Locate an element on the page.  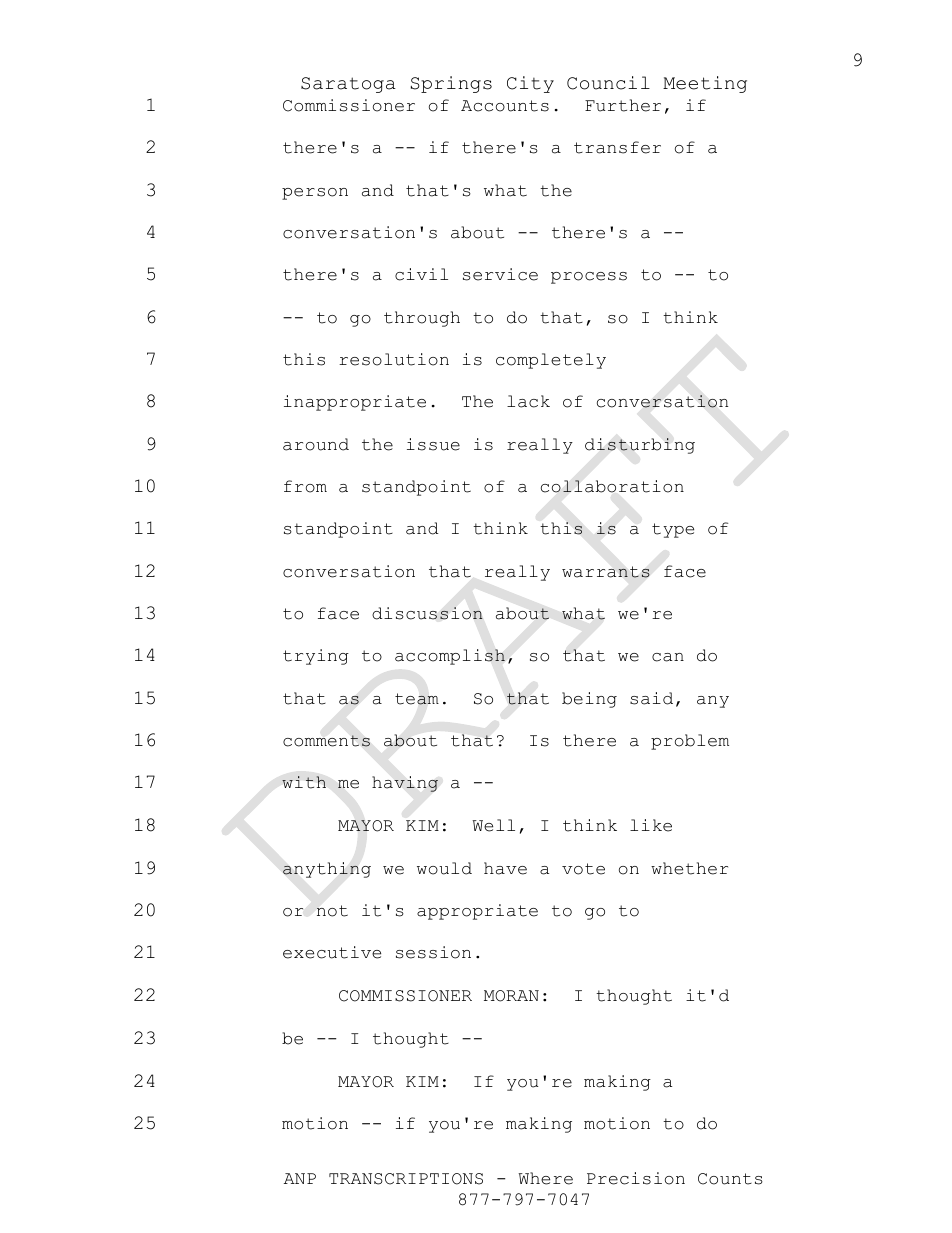
ANP is located at coordinates (300, 1178).
